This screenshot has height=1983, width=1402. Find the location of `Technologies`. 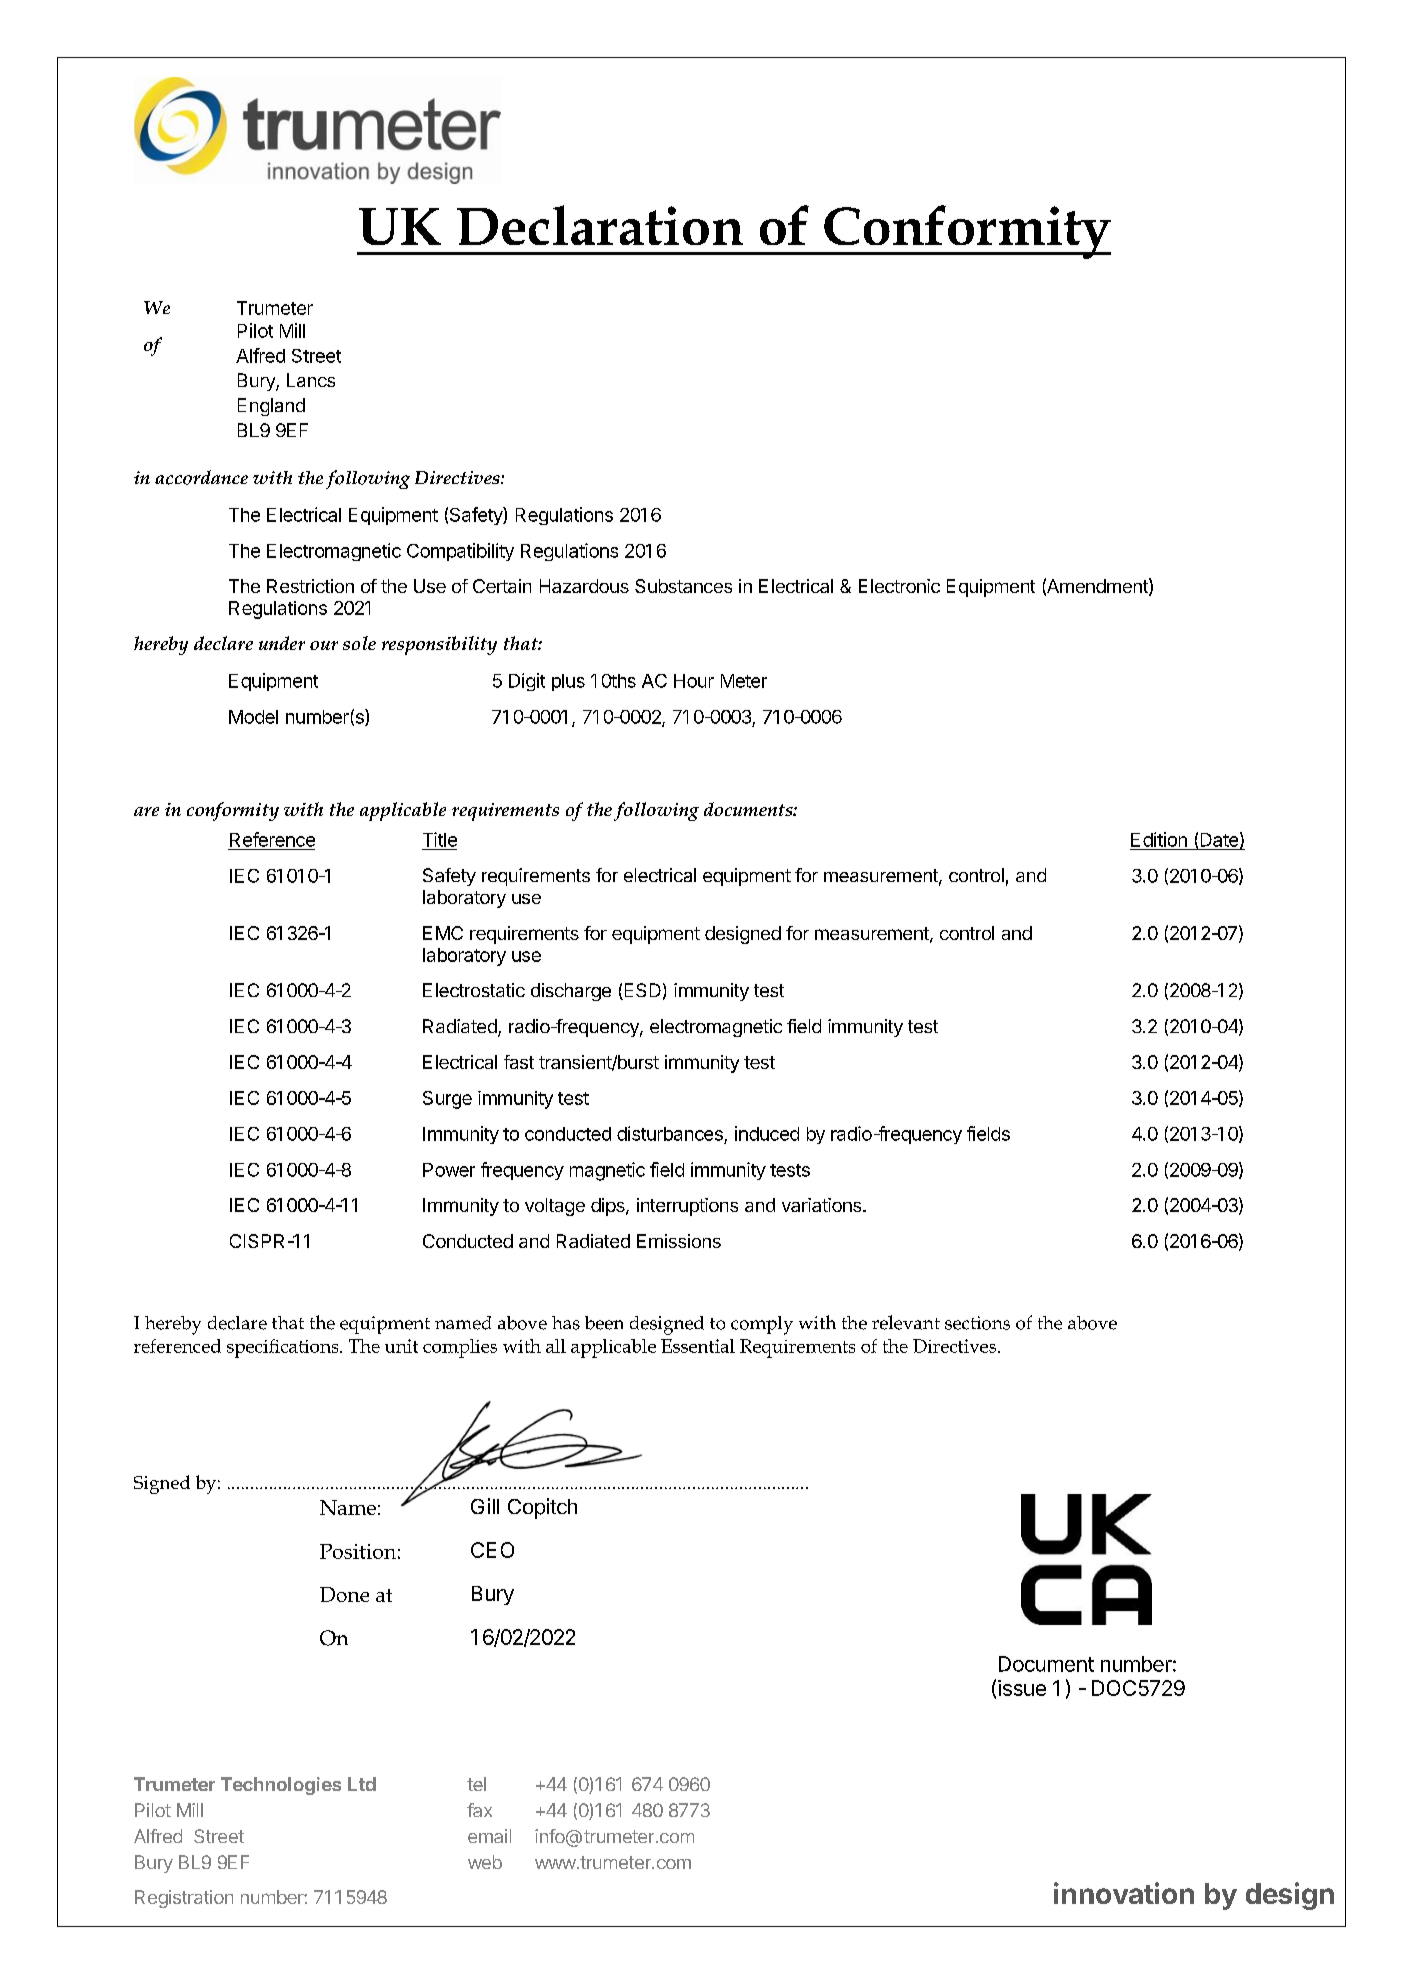

Technologies is located at coordinates (281, 1786).
